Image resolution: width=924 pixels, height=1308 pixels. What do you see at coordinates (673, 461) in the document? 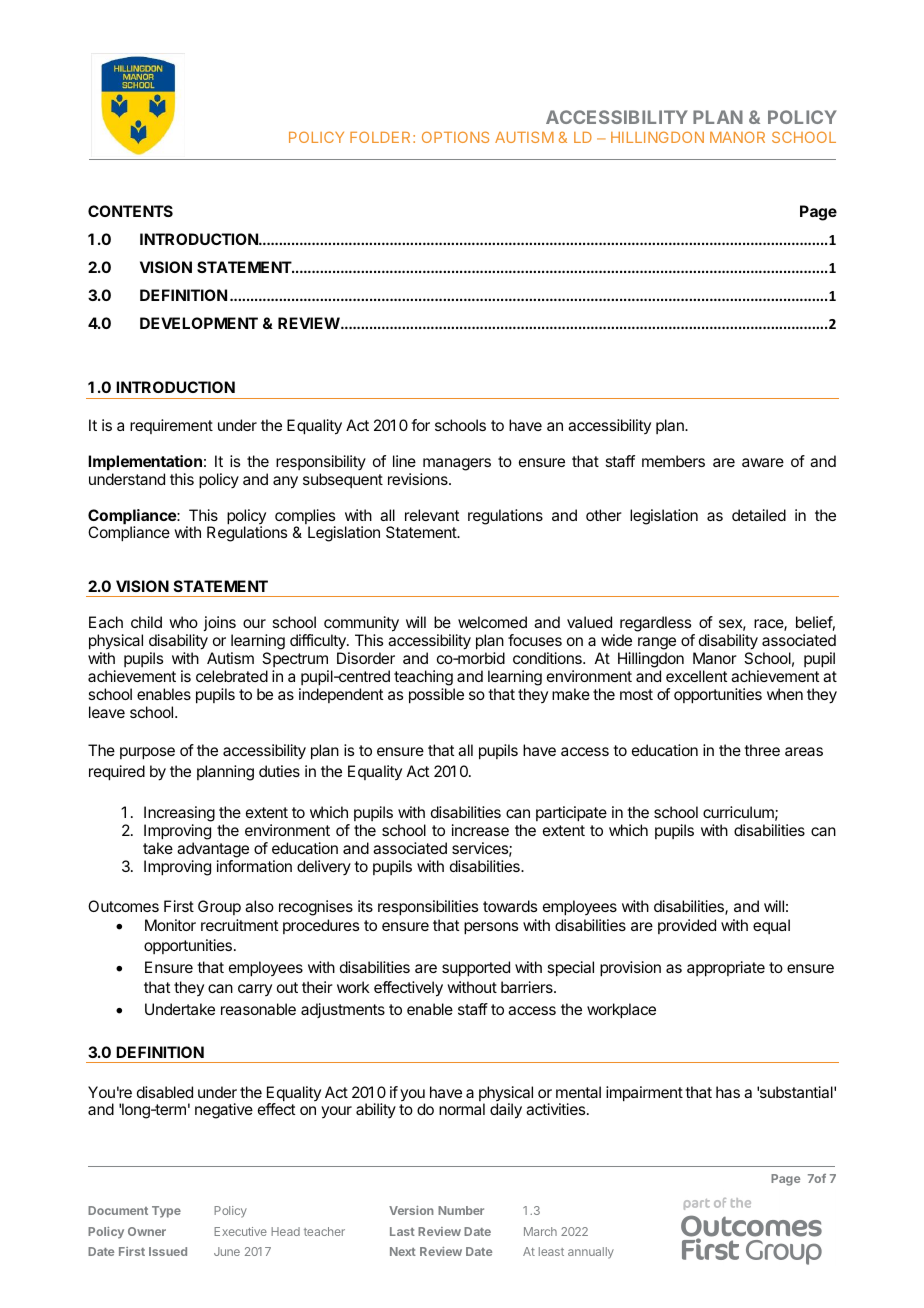
I see `members` at bounding box center [673, 461].
